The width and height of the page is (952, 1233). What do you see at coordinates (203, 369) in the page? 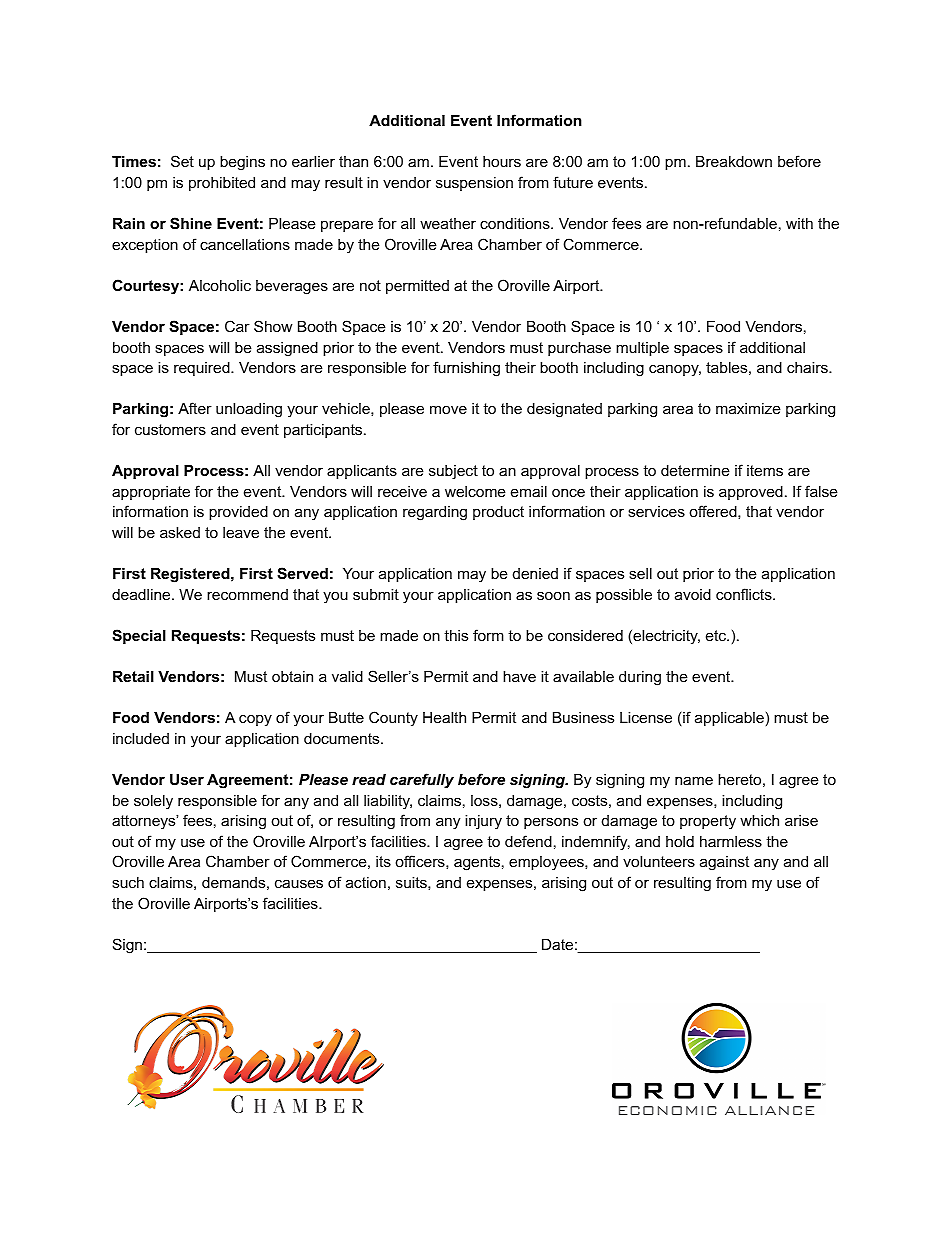
I see `required` at bounding box center [203, 369].
